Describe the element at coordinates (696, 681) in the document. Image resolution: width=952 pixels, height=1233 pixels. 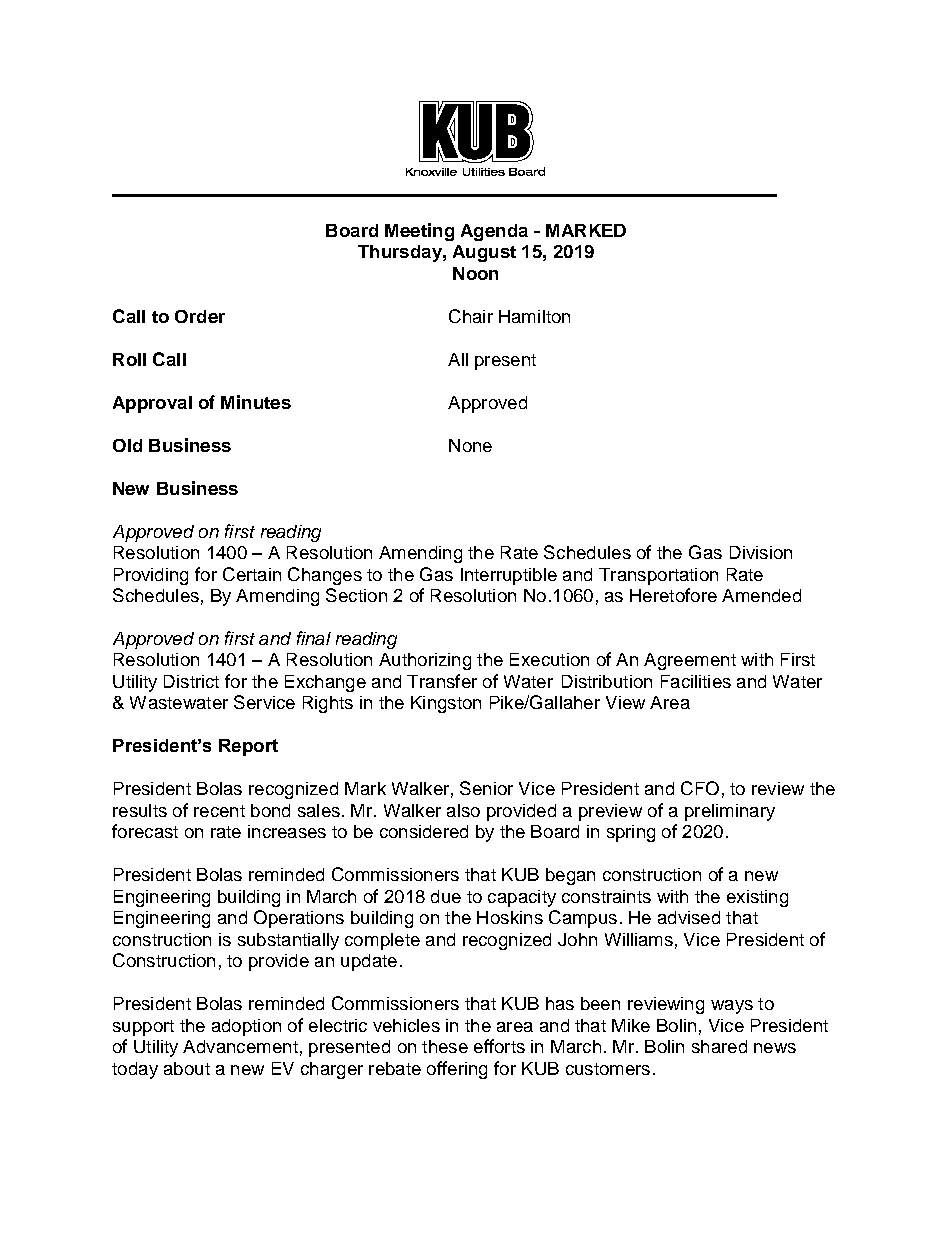
I see `Facilities` at that location.
